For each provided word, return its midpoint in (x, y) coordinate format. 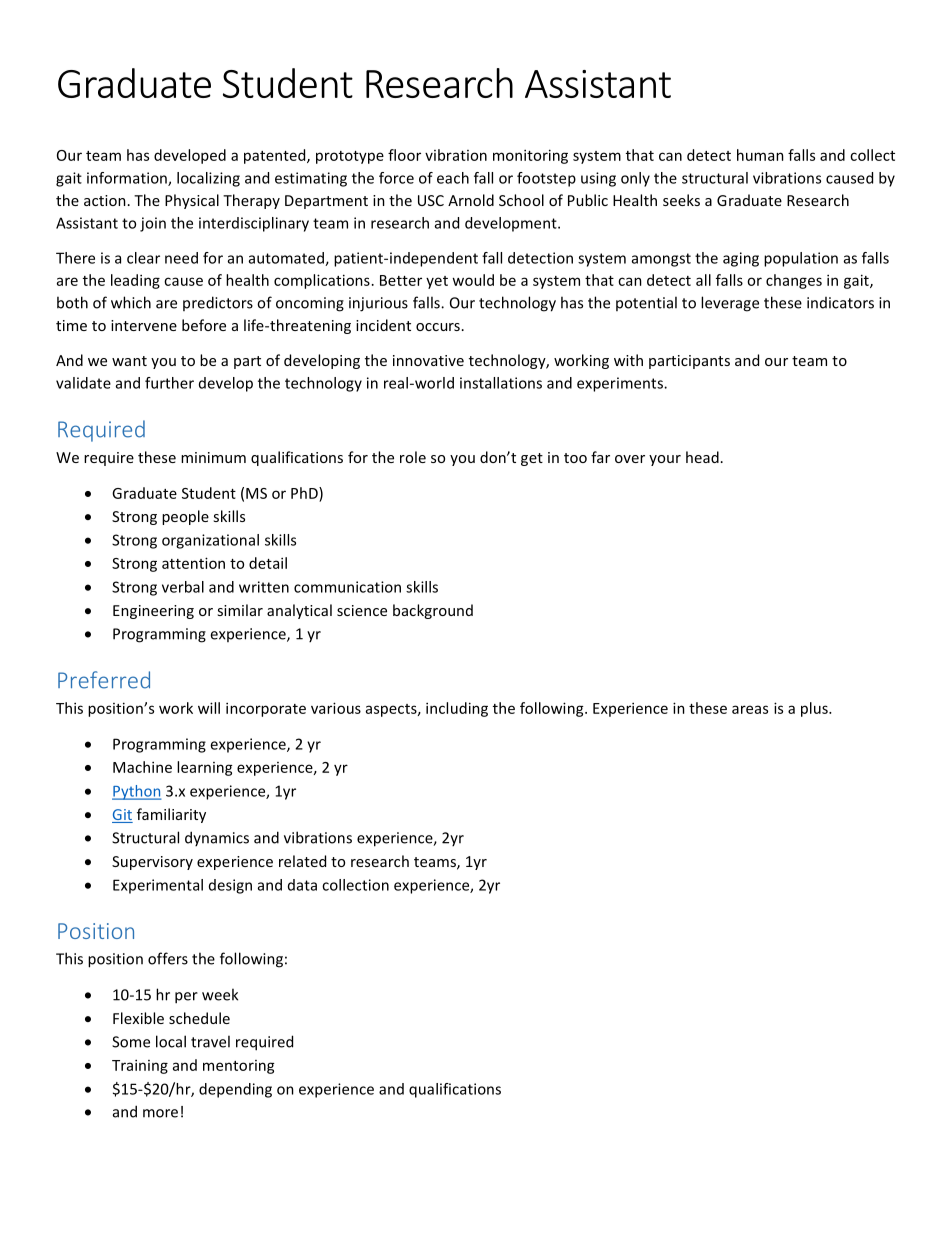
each (453, 178)
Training (140, 1066)
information (128, 179)
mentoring (239, 1067)
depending (235, 1090)
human (760, 155)
